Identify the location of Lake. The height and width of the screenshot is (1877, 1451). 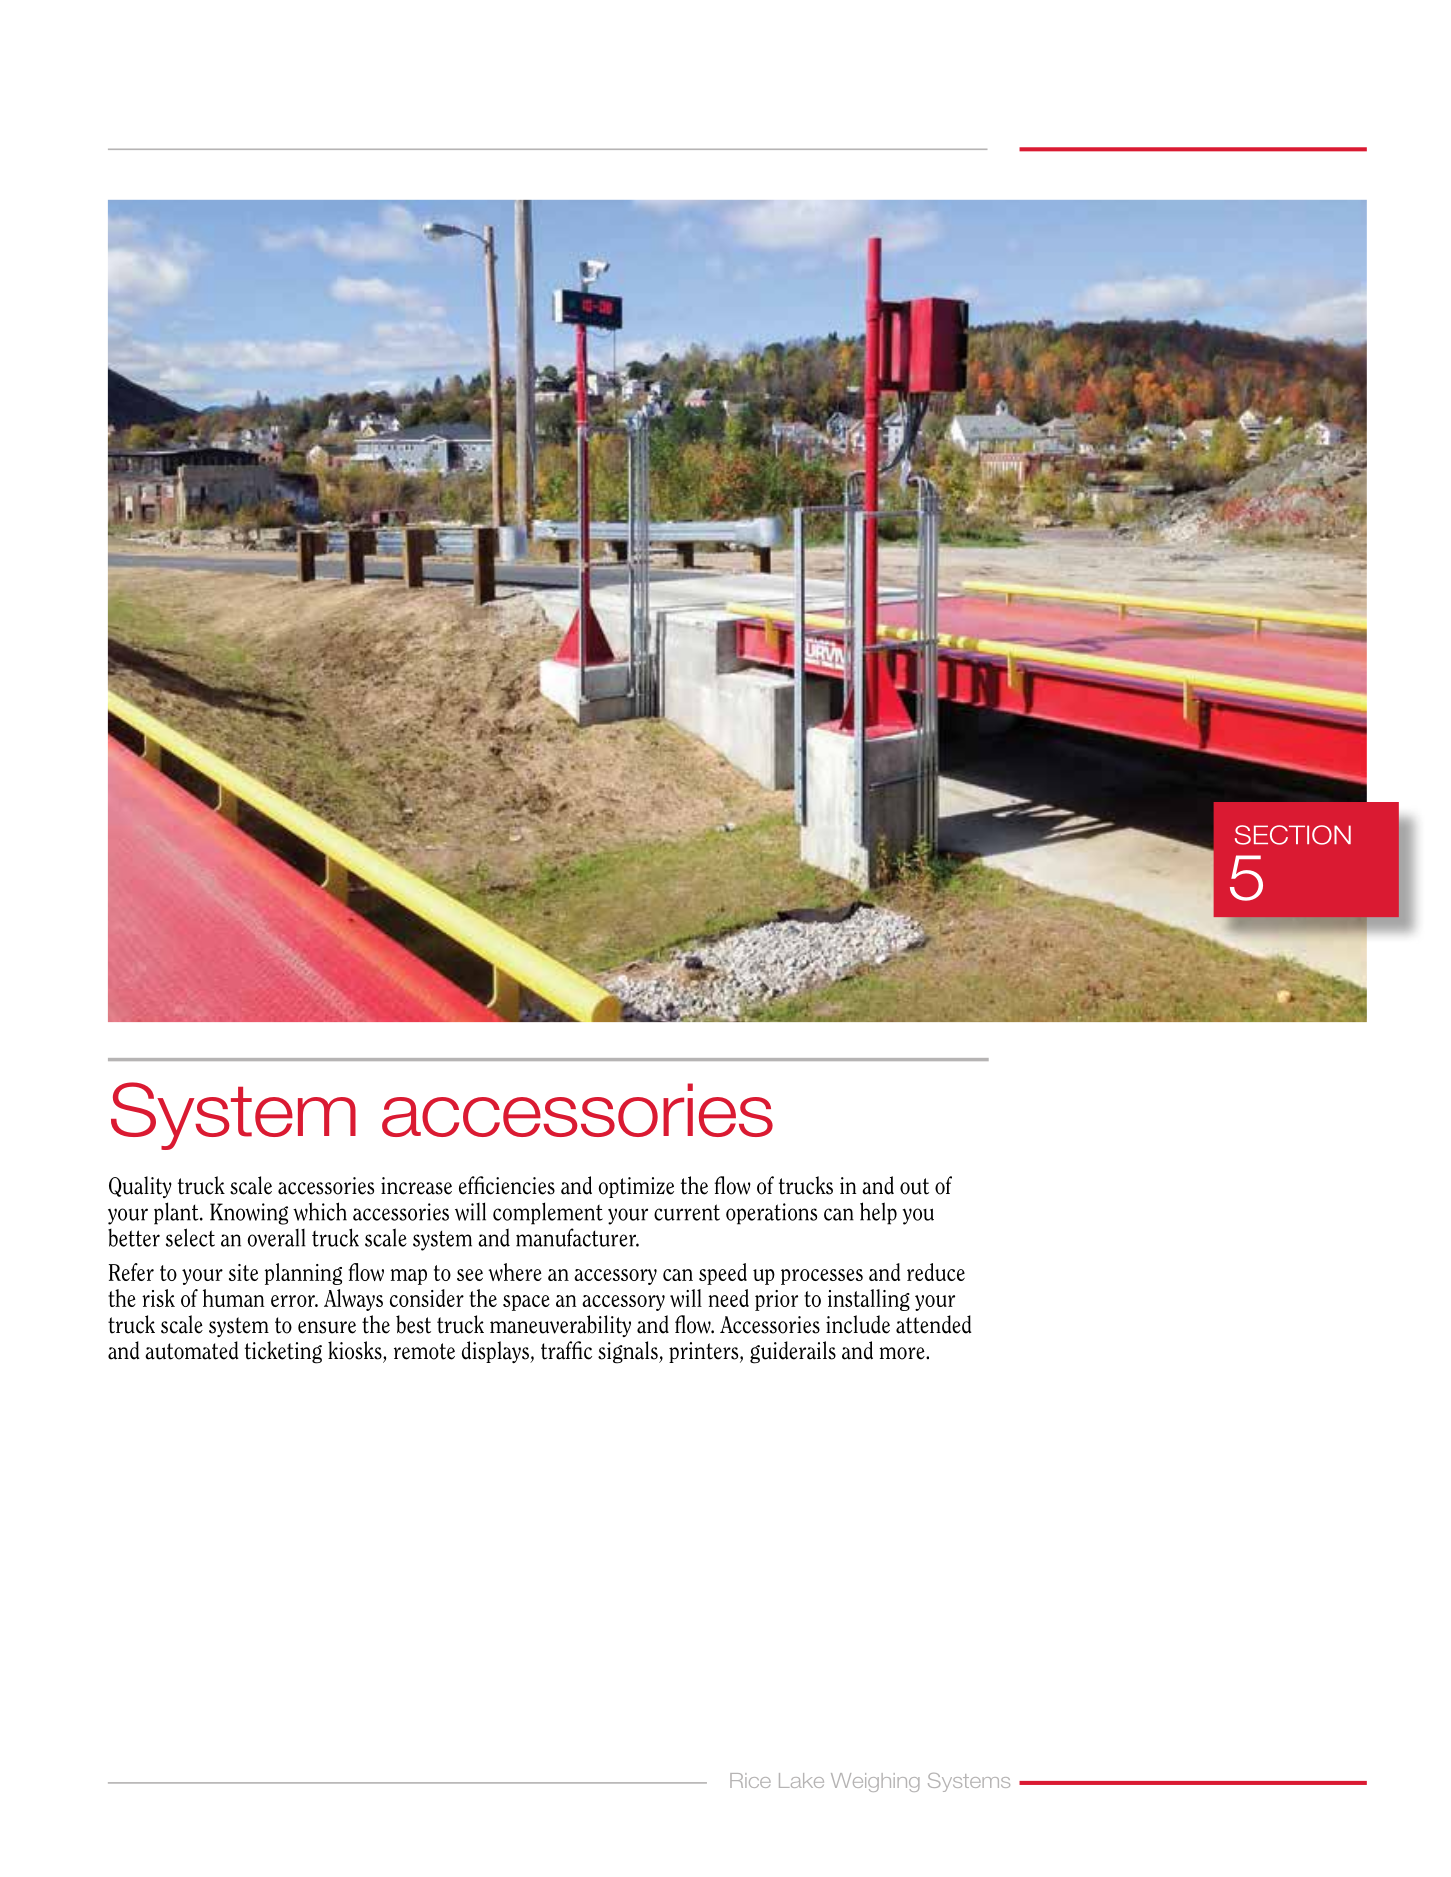
(801, 1780).
